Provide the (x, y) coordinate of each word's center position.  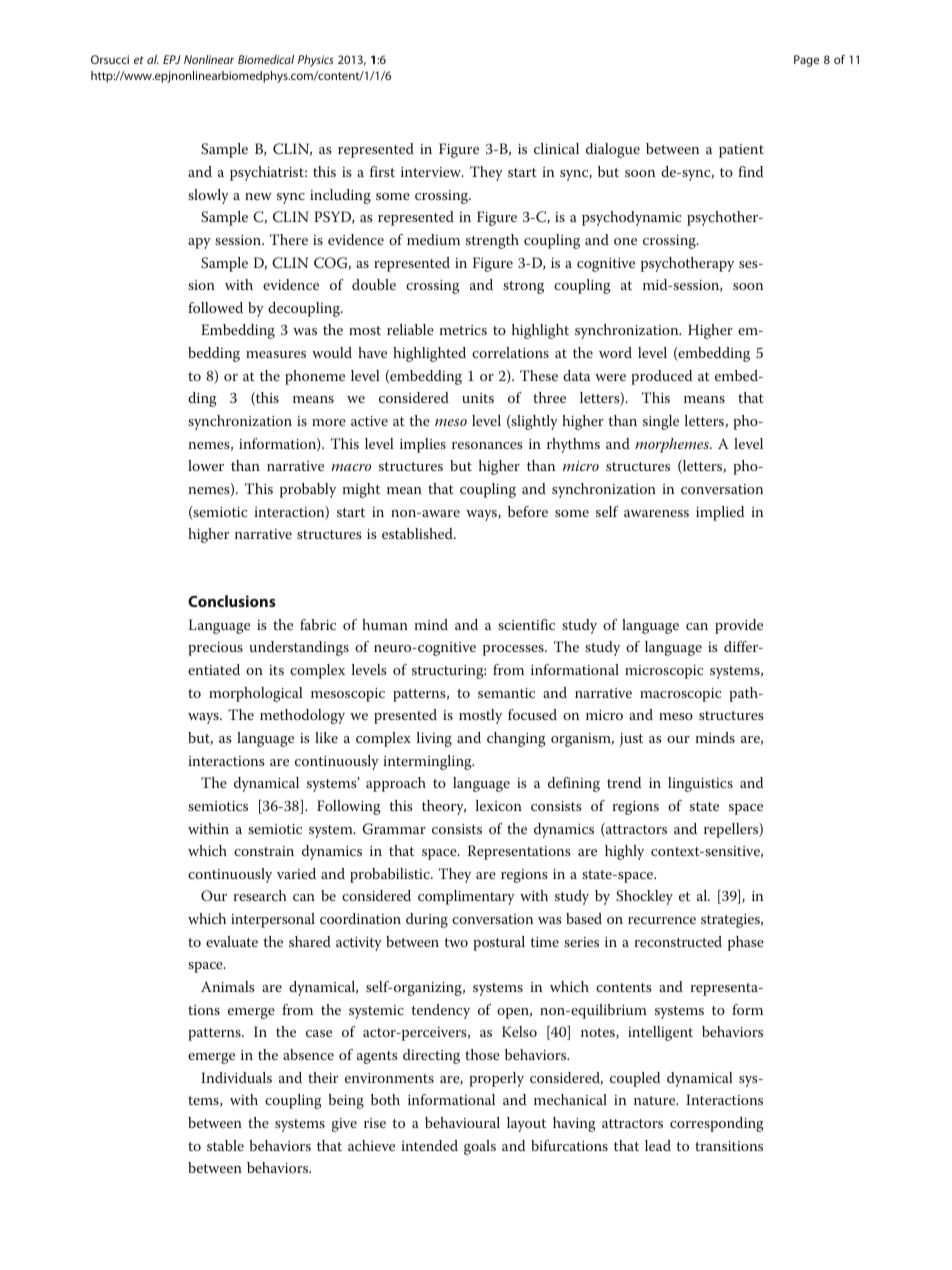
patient (741, 151)
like (326, 737)
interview (432, 172)
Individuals (236, 1077)
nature (656, 1100)
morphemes (673, 445)
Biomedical (266, 59)
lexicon (499, 805)
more (329, 422)
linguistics (700, 784)
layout (526, 1124)
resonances (487, 445)
